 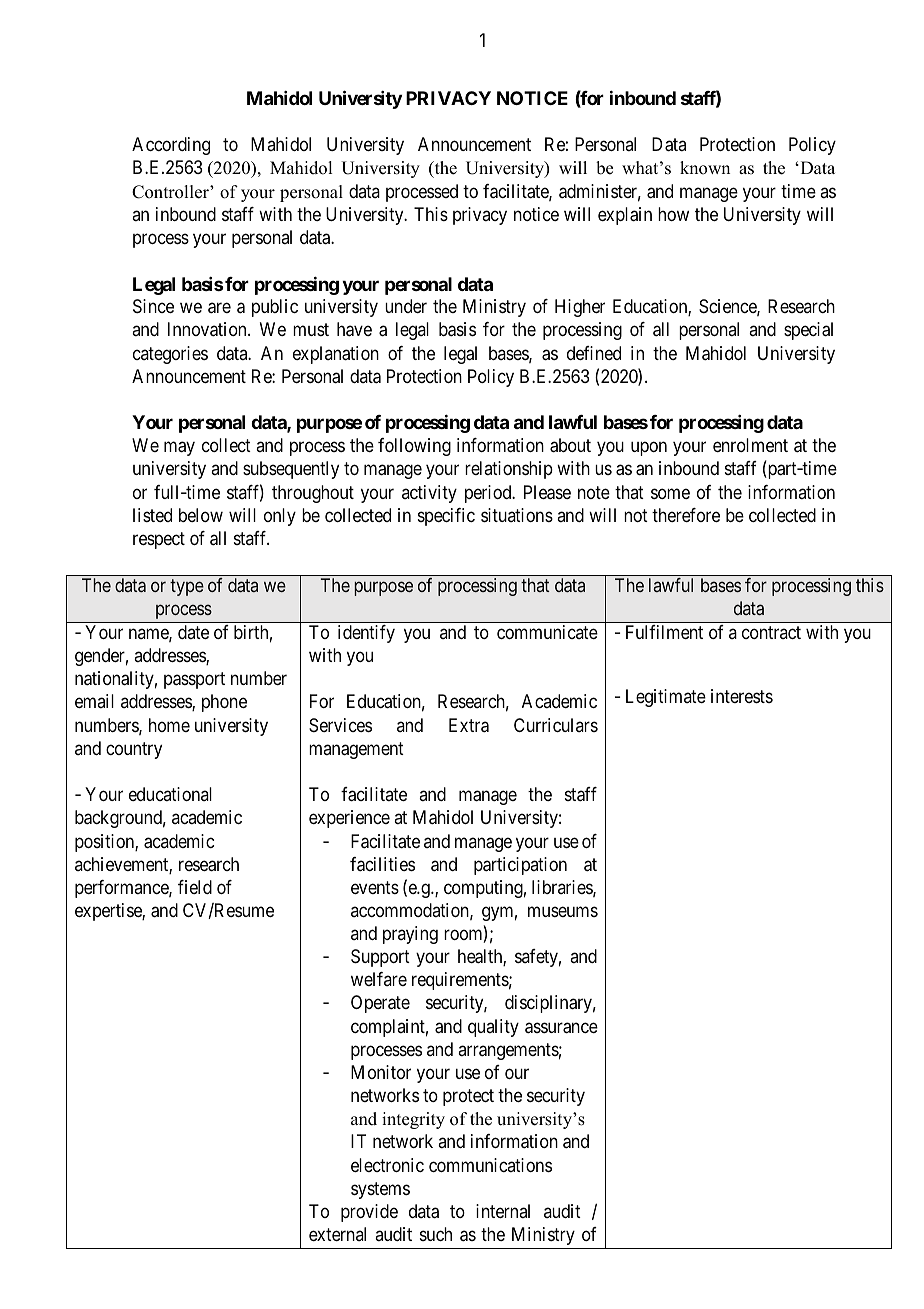 What do you see at coordinates (406, 306) in the screenshot?
I see `under` at bounding box center [406, 306].
